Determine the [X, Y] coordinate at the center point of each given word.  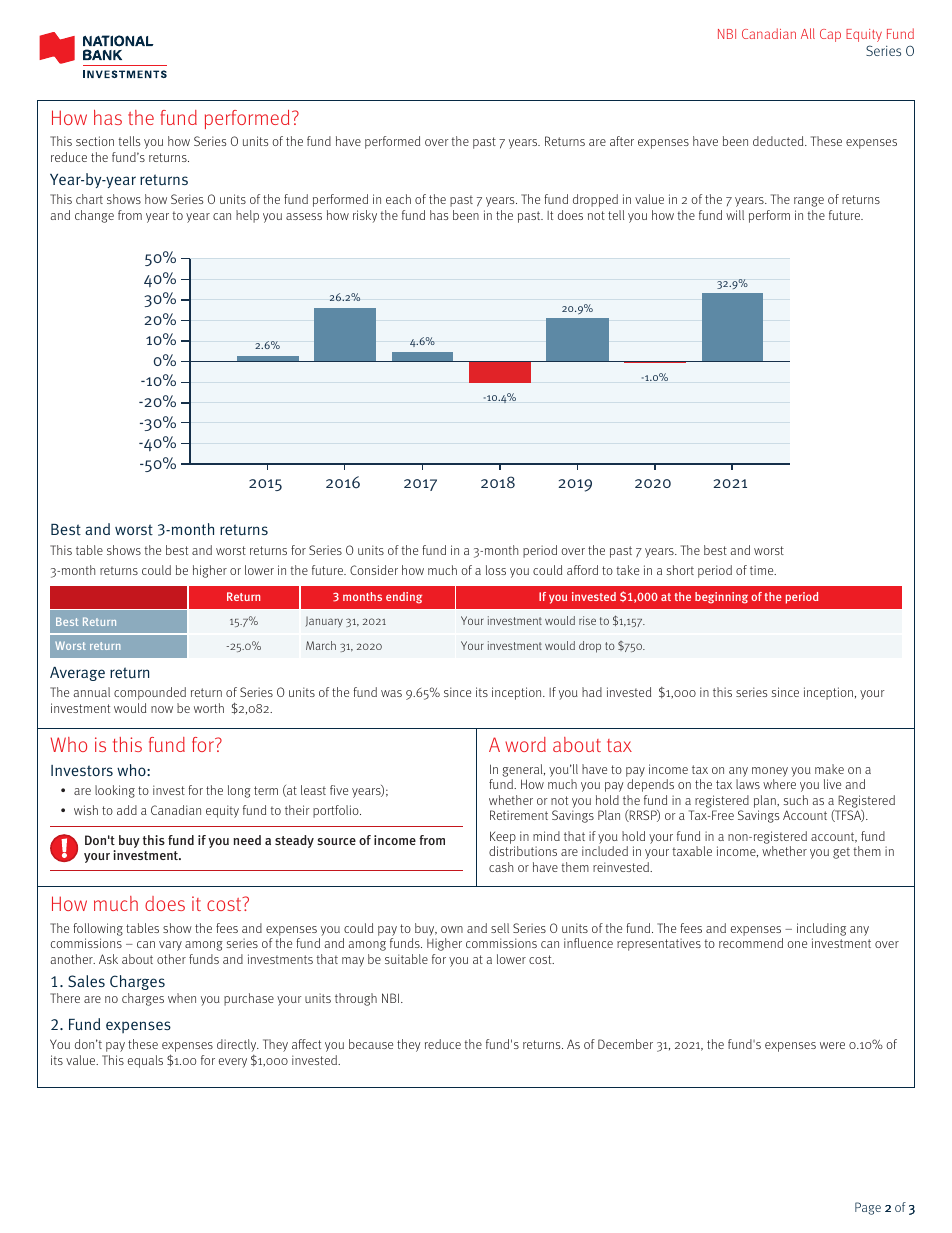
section [95, 141]
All [808, 33]
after [622, 141]
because [371, 1044]
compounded [150, 693]
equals [145, 1061]
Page [868, 1208]
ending [404, 598]
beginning [721, 598]
